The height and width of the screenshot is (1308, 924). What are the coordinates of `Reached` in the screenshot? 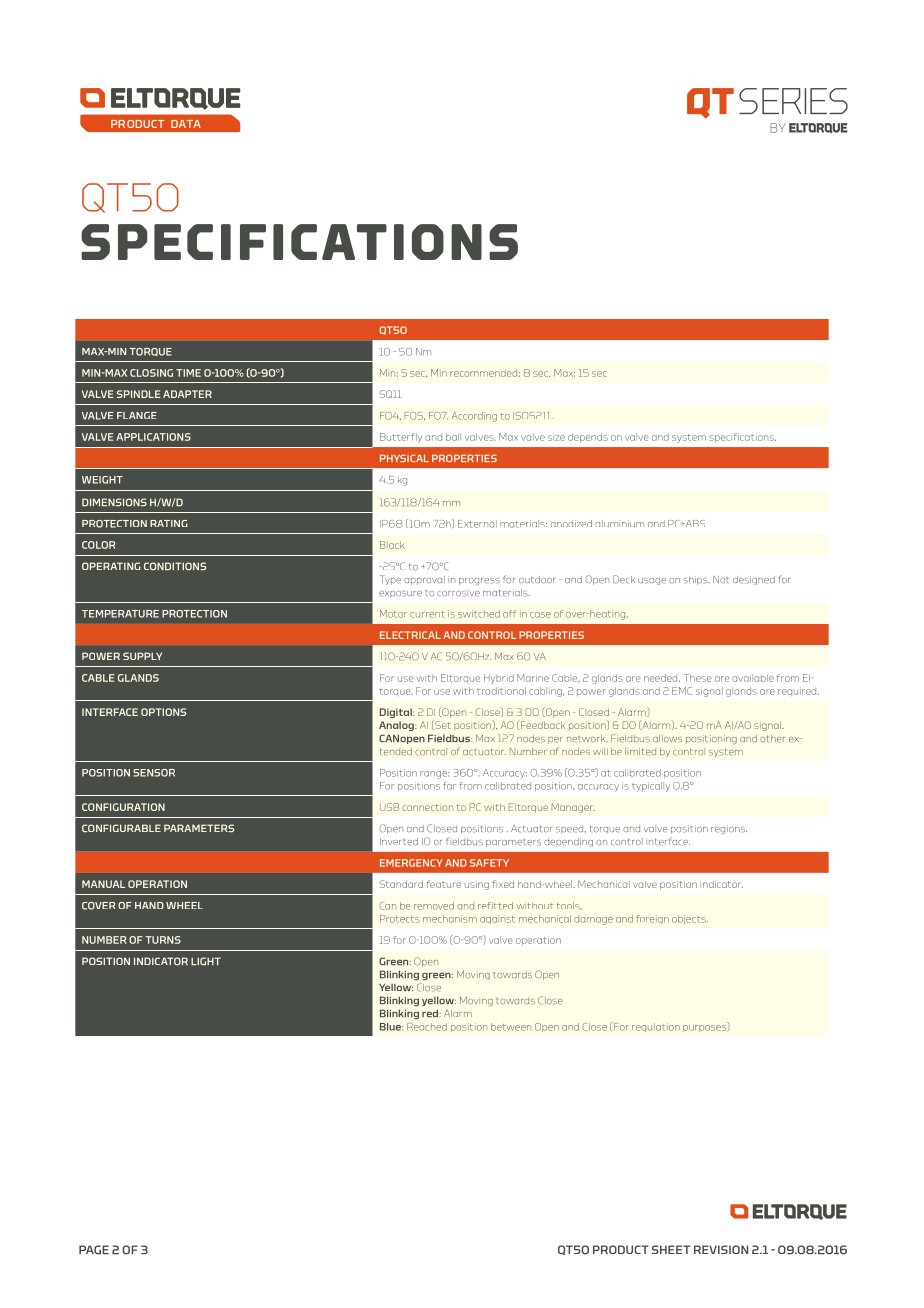 It's located at (427, 1027).
